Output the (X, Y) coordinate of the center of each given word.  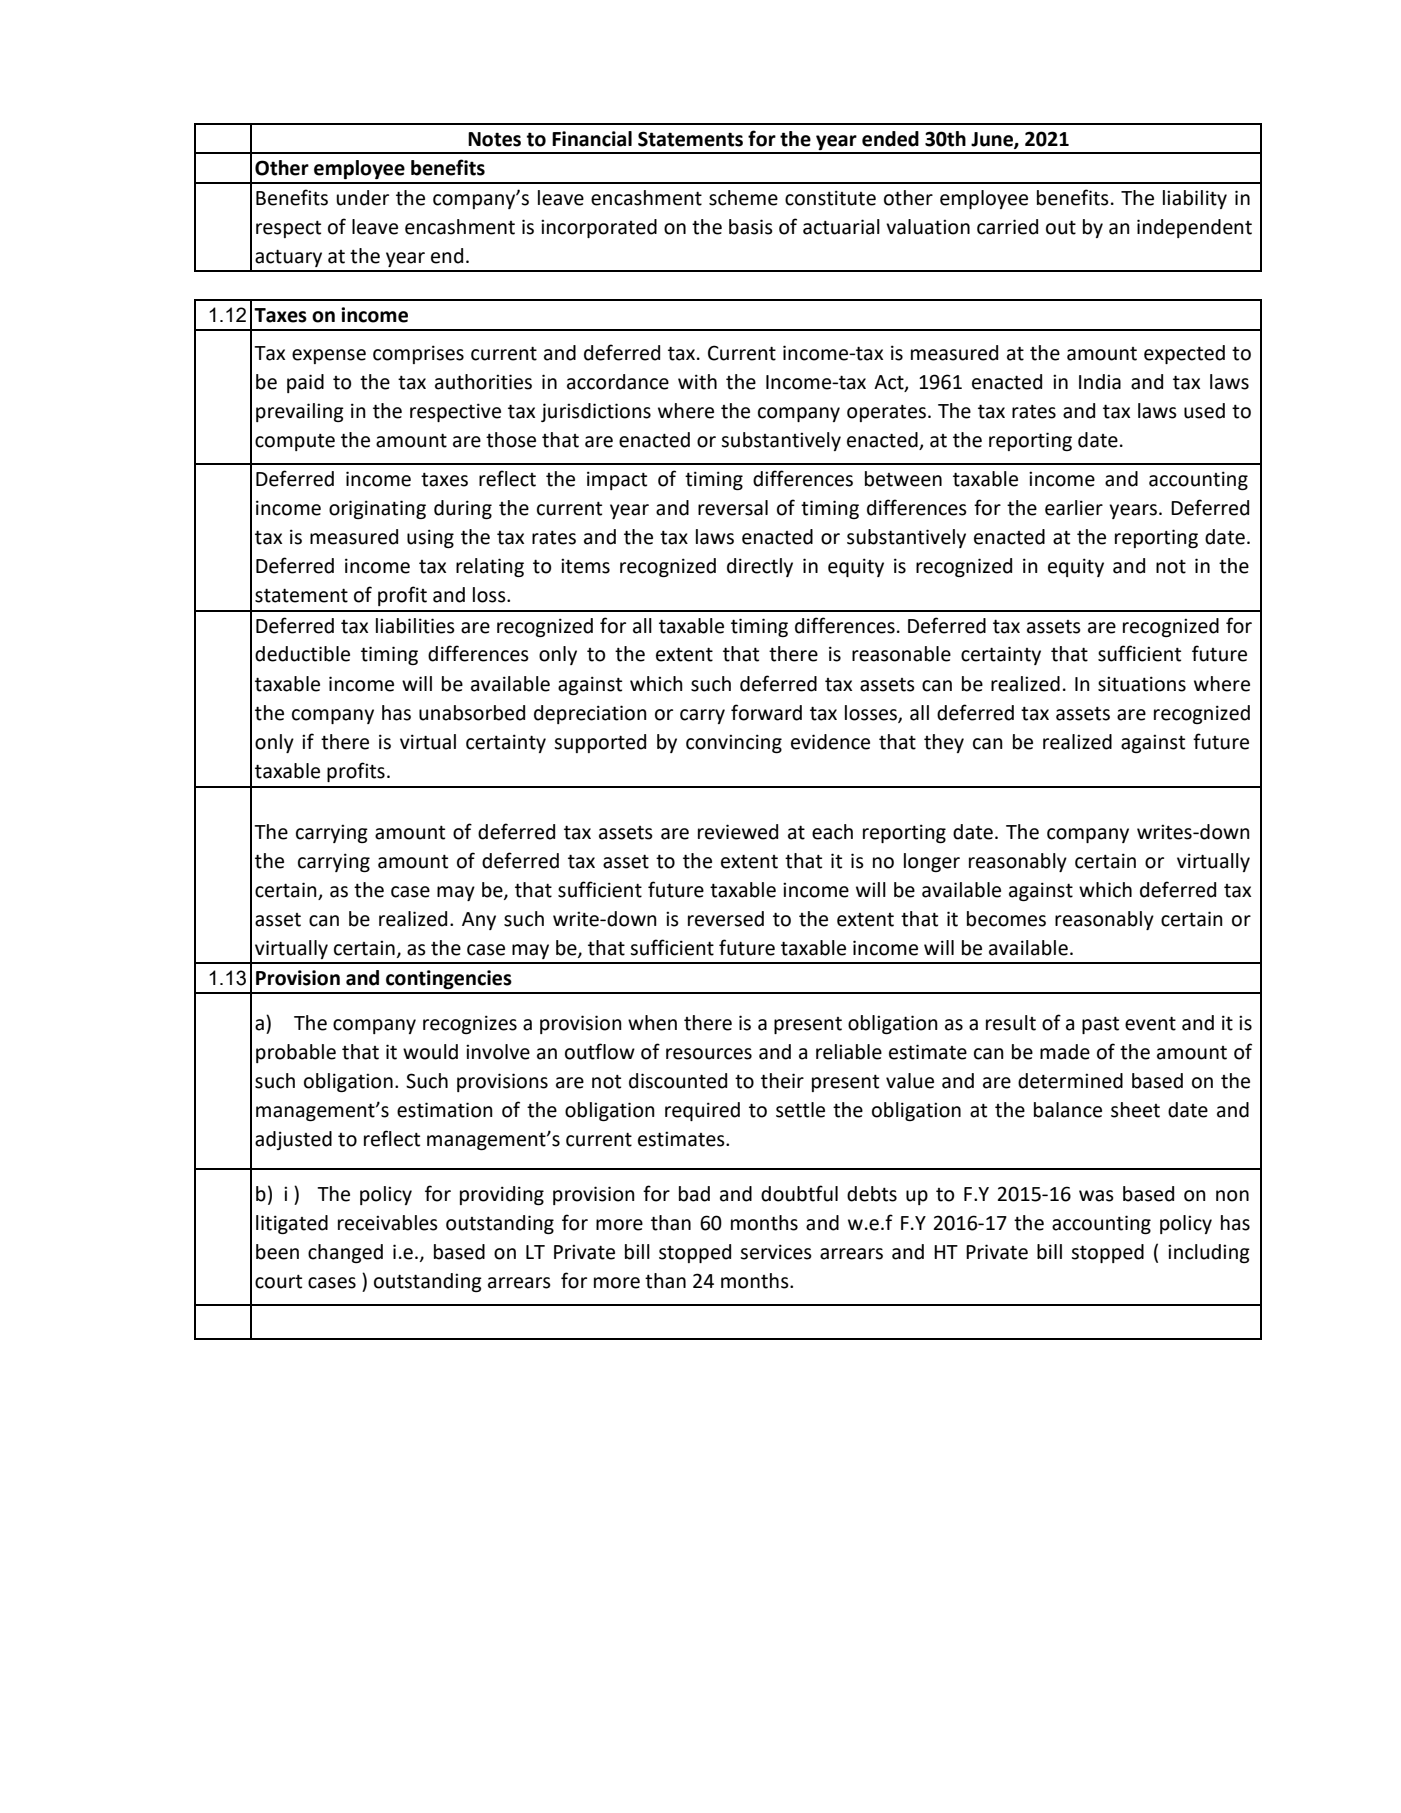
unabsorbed (472, 713)
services (776, 1252)
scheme (743, 198)
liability (1195, 199)
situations (1142, 684)
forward (766, 712)
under (363, 198)
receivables (388, 1223)
